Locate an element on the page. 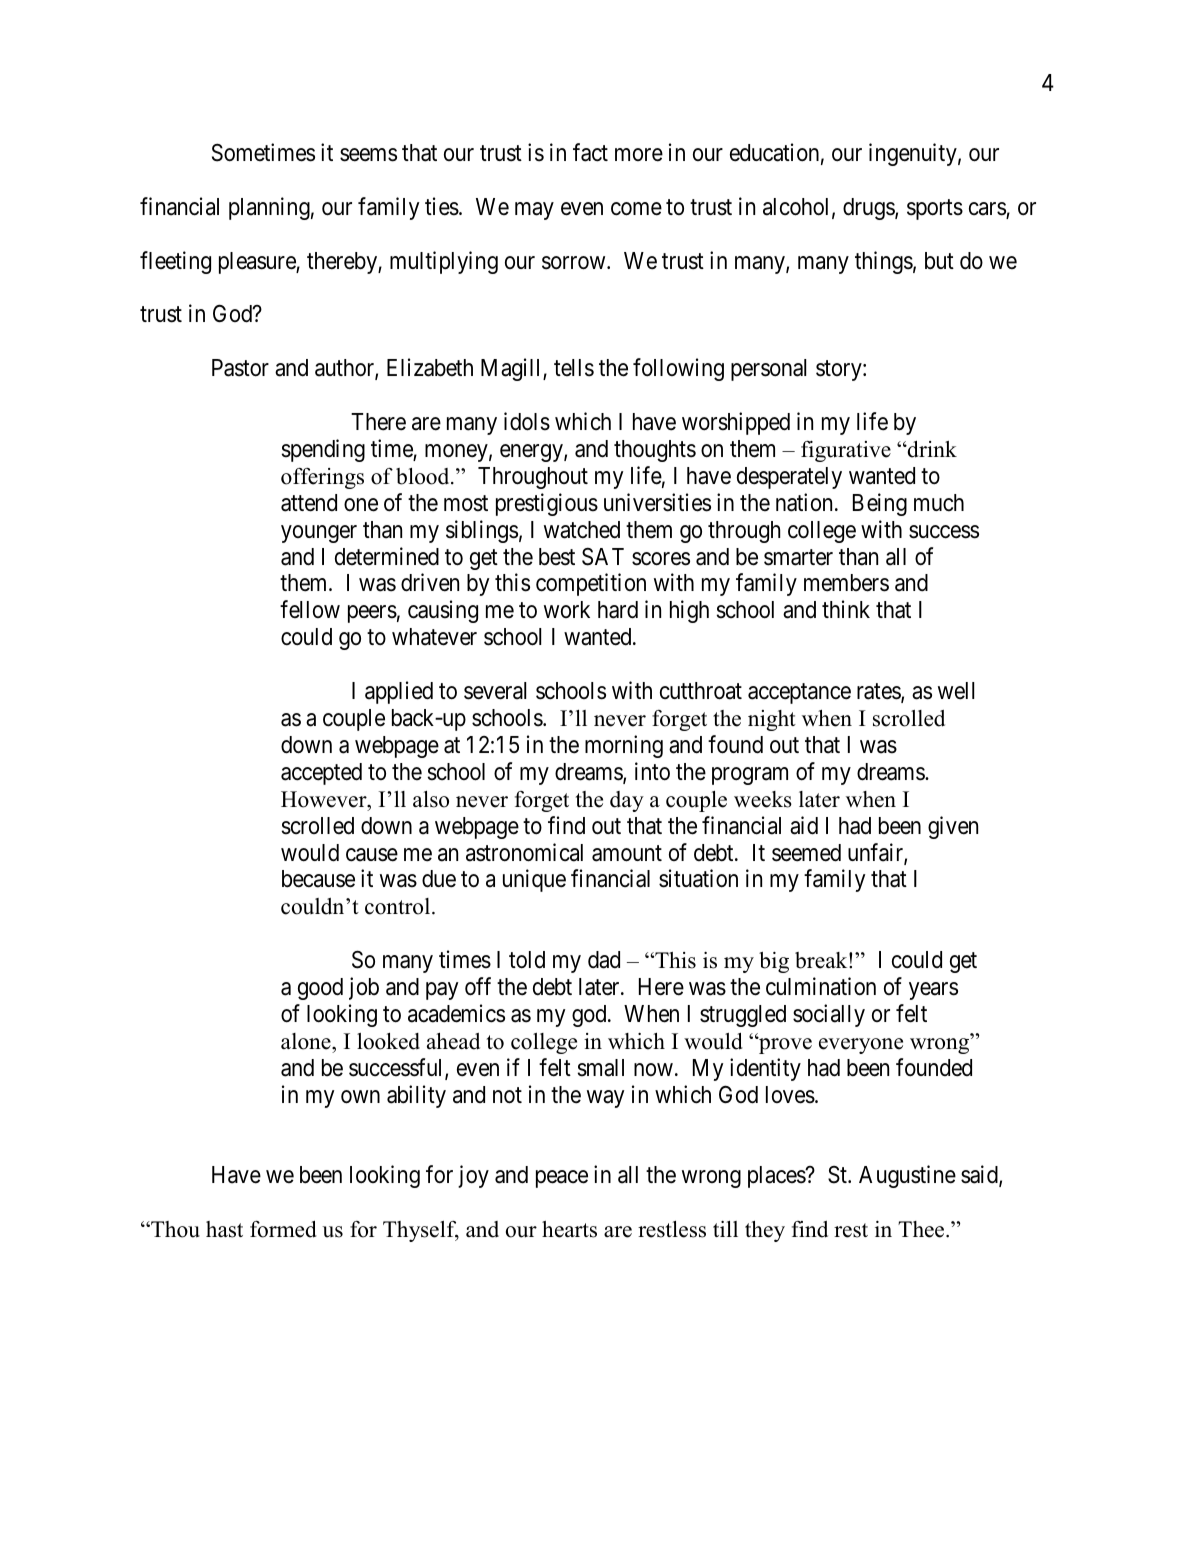  sports is located at coordinates (935, 209).
